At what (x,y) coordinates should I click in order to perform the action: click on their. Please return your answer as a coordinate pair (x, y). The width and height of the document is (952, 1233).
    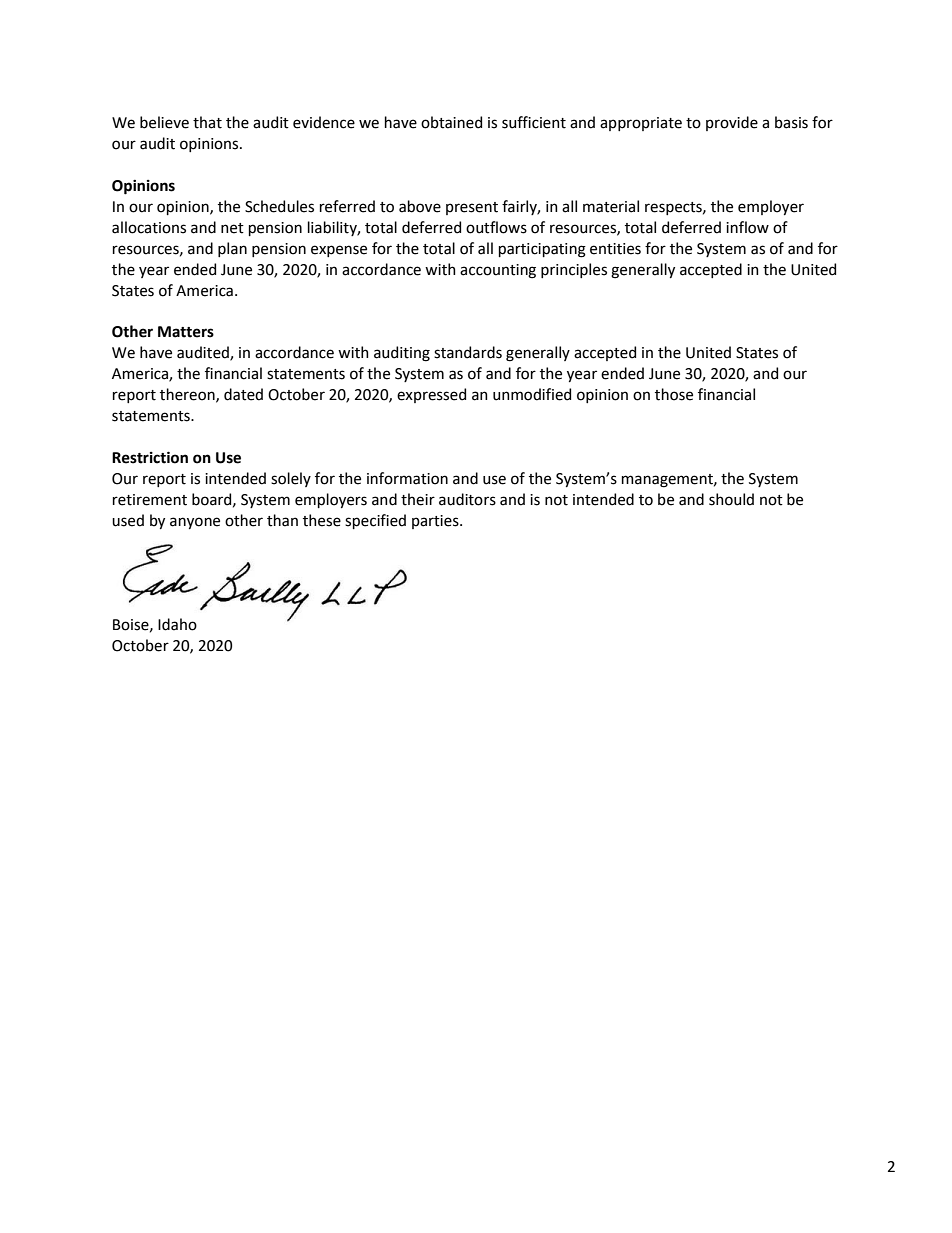
    Looking at the image, I should click on (418, 499).
